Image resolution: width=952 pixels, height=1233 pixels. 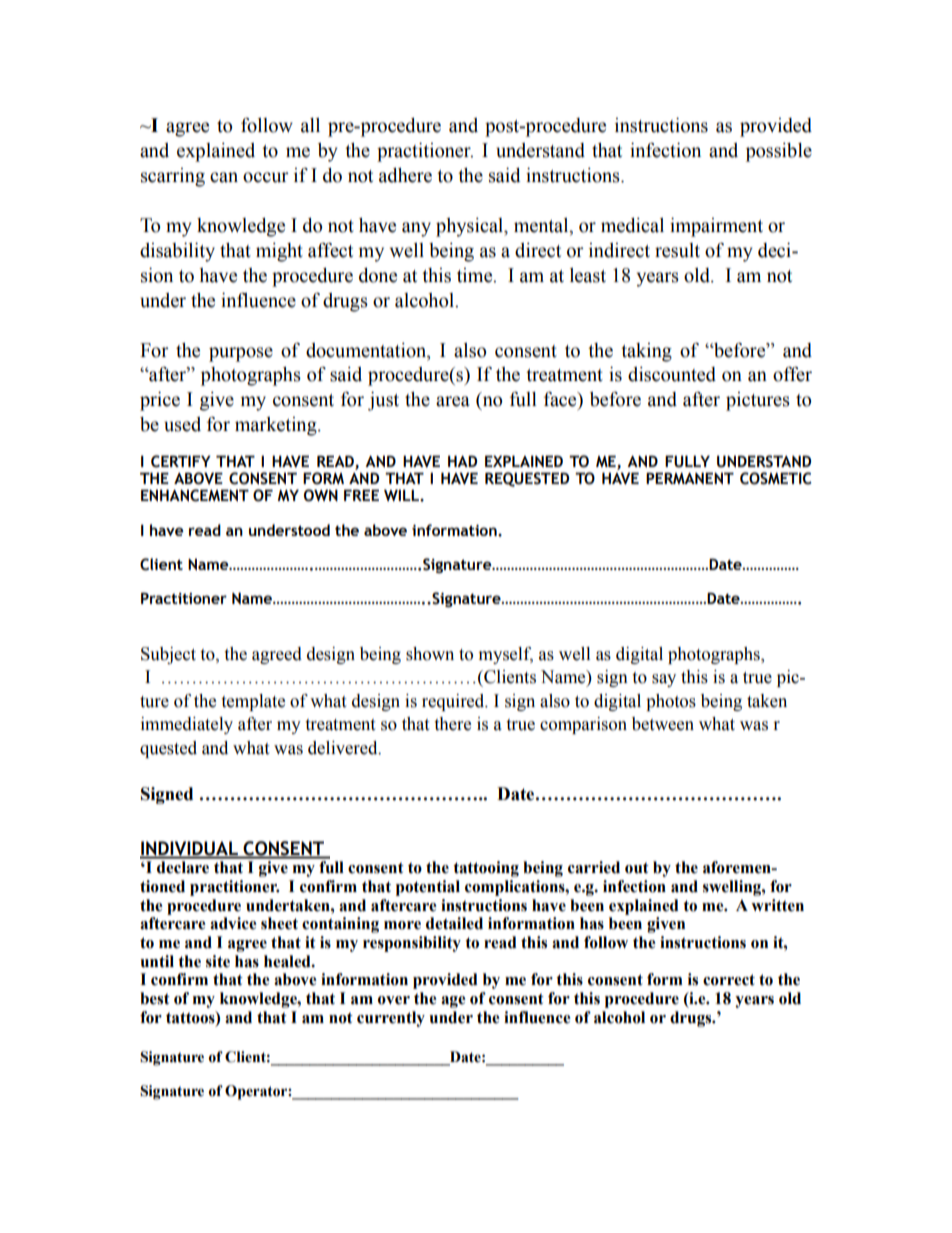 What do you see at coordinates (224, 177) in the page?
I see `can` at bounding box center [224, 177].
